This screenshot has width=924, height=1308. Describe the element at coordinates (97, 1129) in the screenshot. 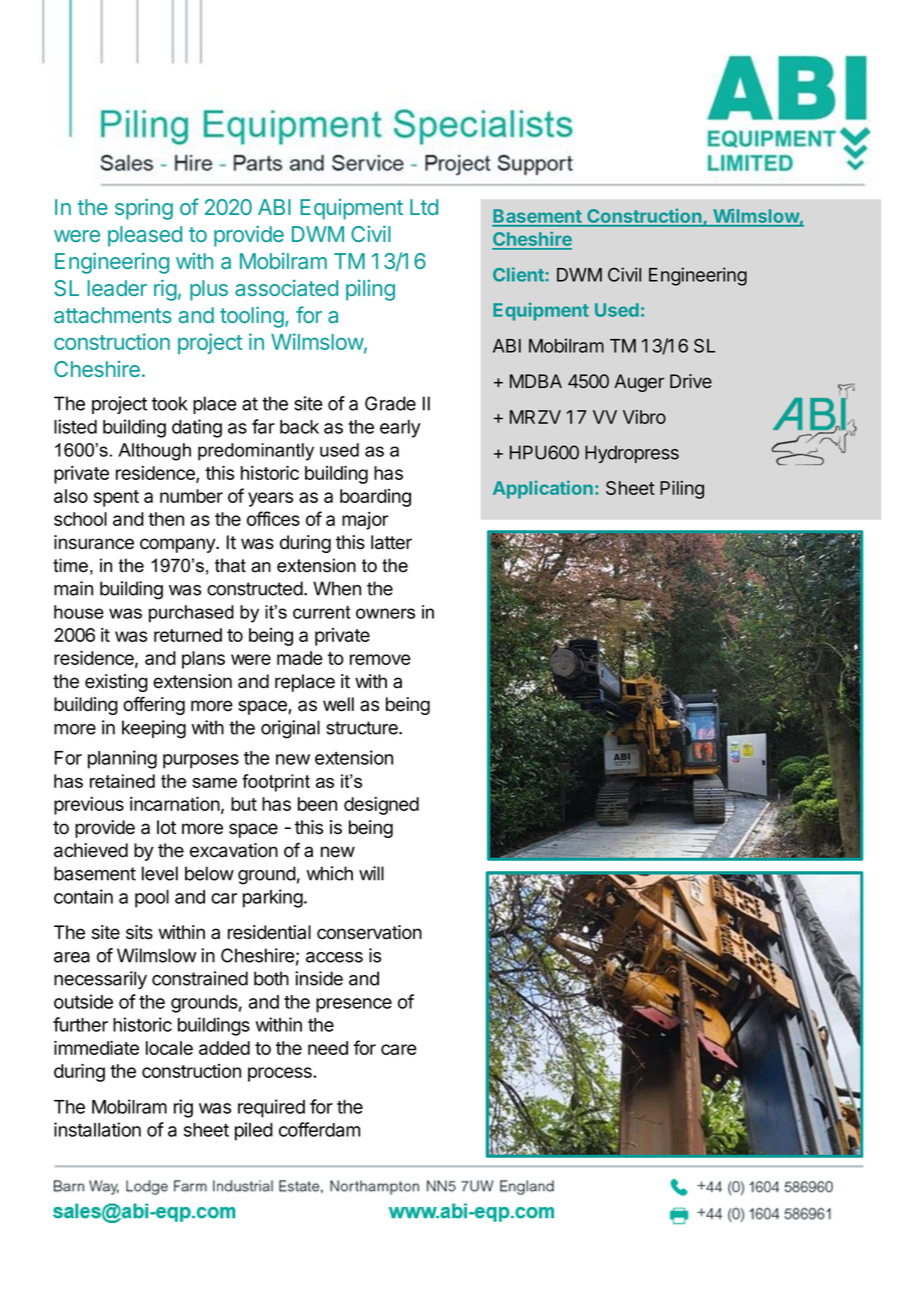

I see `installation` at that location.
